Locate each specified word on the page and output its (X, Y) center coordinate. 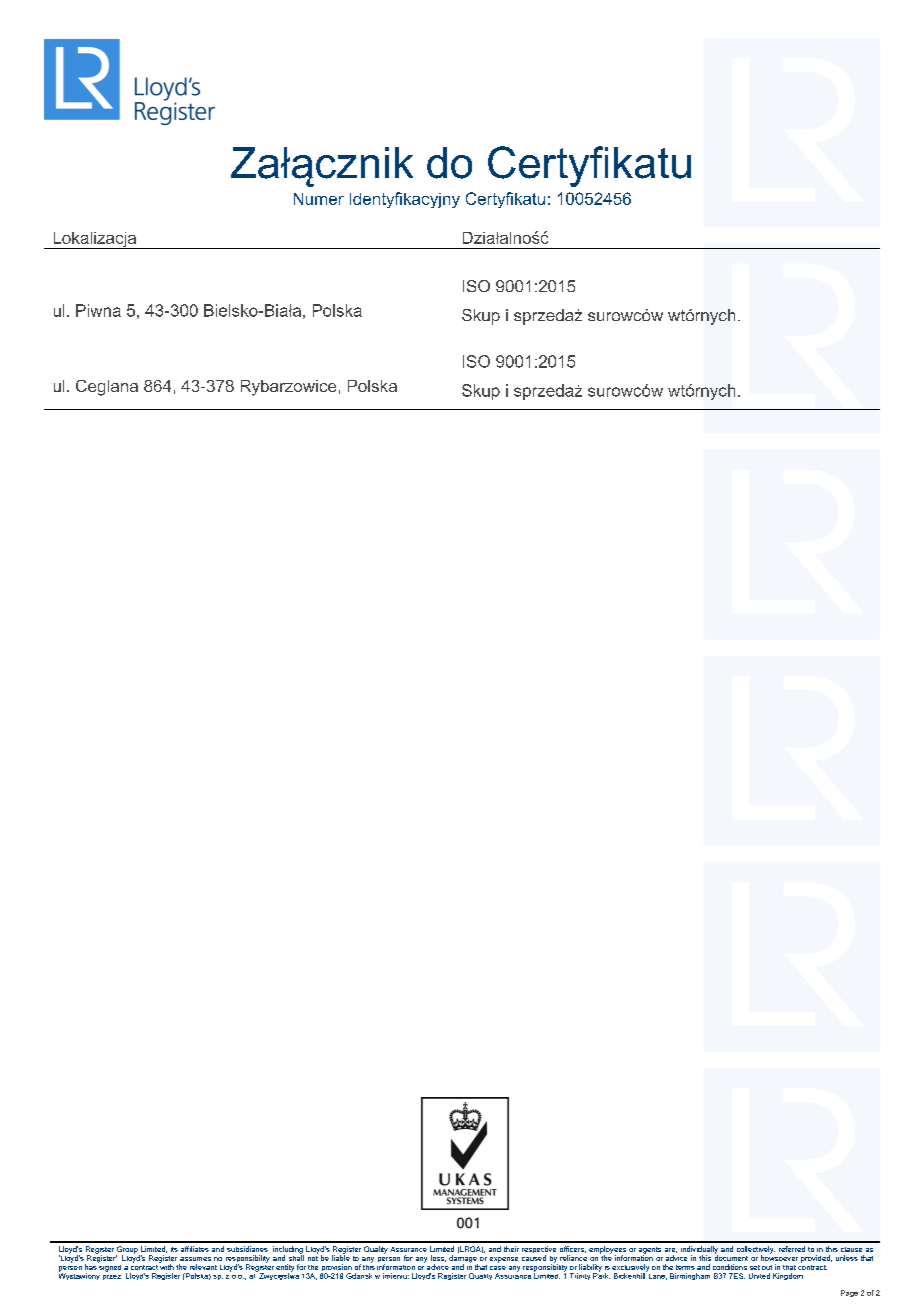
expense (504, 1260)
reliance (573, 1258)
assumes (195, 1259)
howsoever (779, 1257)
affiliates (195, 1249)
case (498, 1268)
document (731, 1257)
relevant (203, 1267)
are (671, 1250)
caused (534, 1258)
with (166, 1266)
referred (792, 1249)
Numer (319, 199)
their (511, 1249)
